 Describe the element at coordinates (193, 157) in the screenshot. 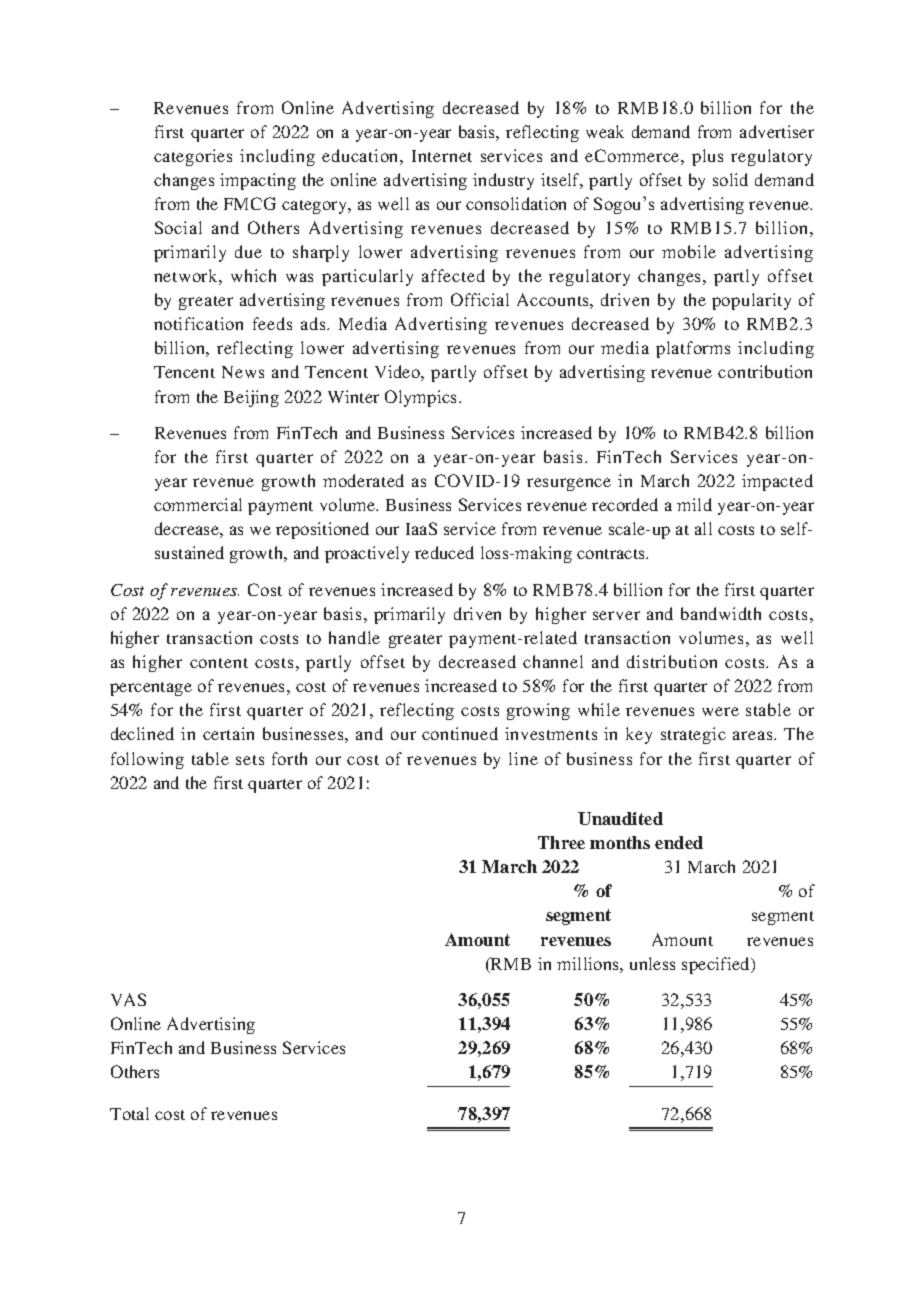

I see `categories` at that location.
